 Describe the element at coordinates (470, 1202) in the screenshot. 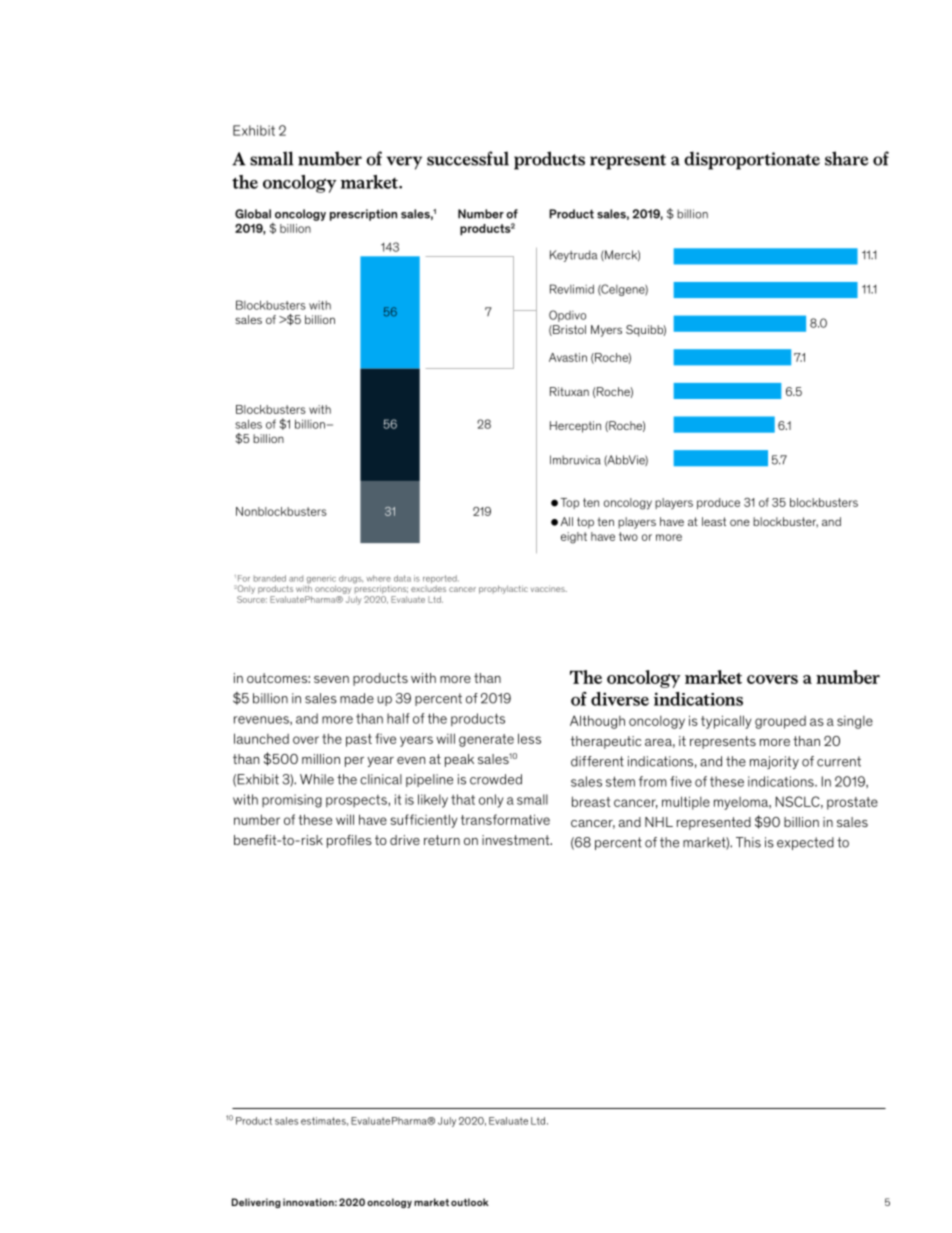

I see `outlook` at that location.
